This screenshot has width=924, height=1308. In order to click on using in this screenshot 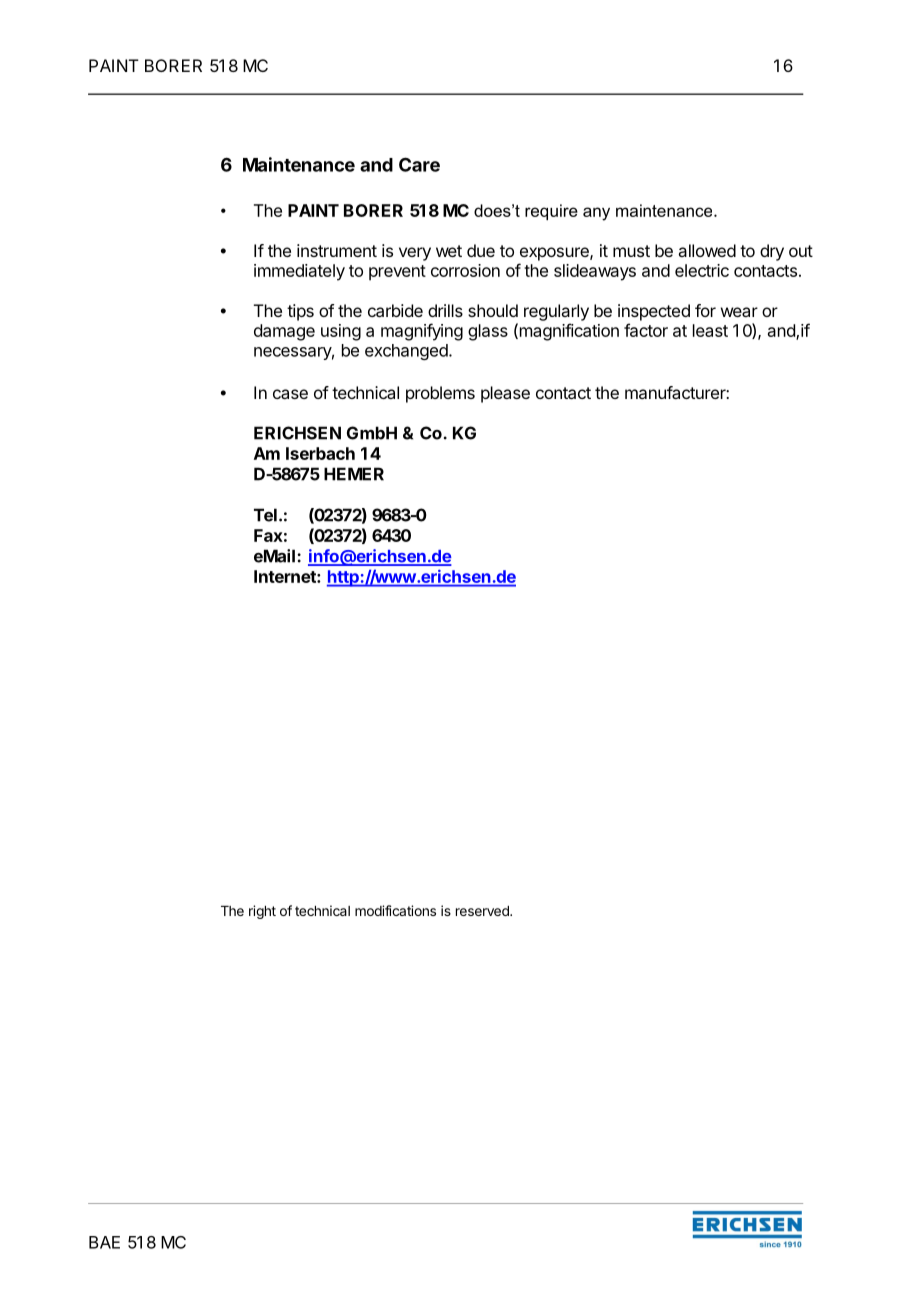, I will do `click(341, 332)`.
